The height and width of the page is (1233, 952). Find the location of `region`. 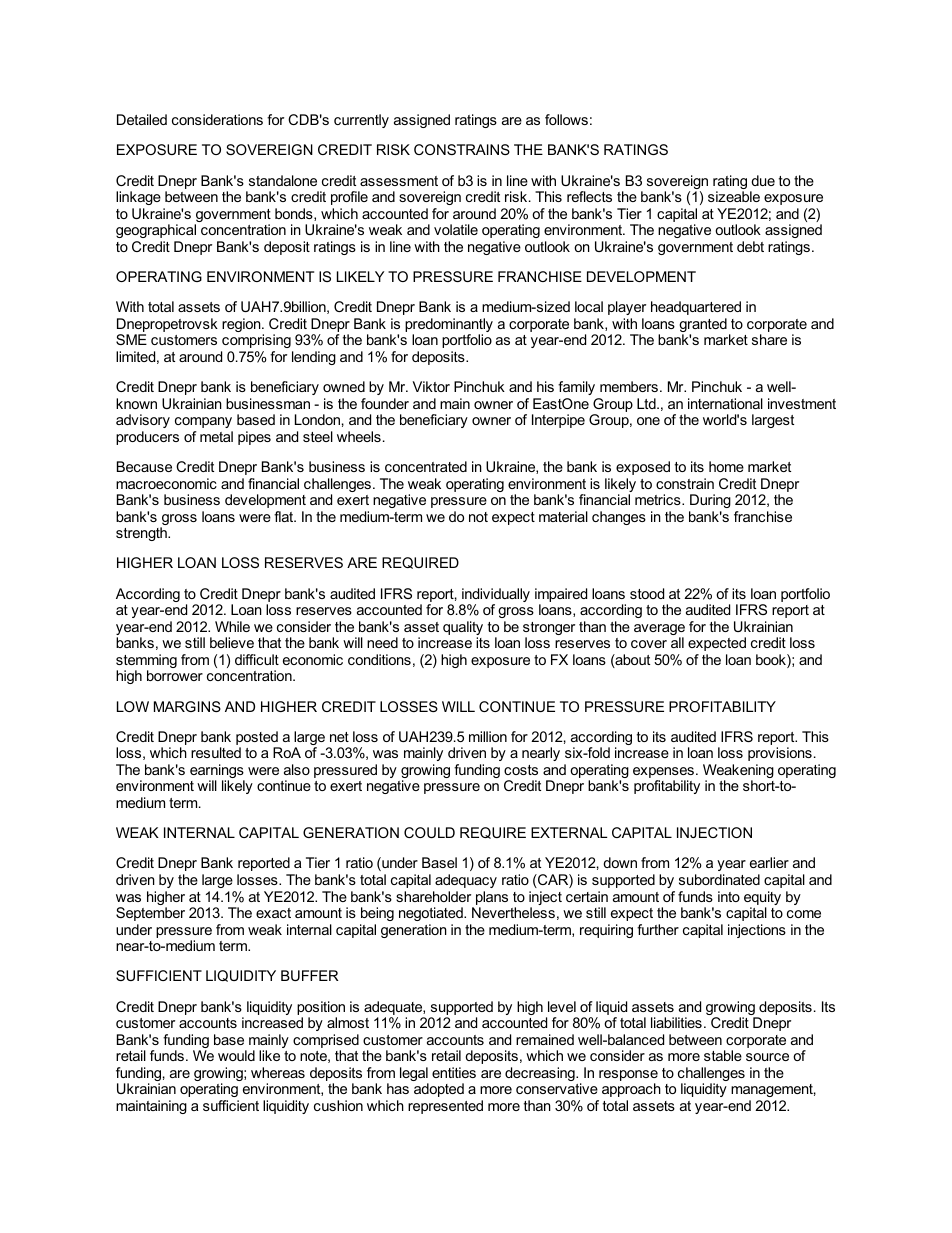

region is located at coordinates (242, 325).
